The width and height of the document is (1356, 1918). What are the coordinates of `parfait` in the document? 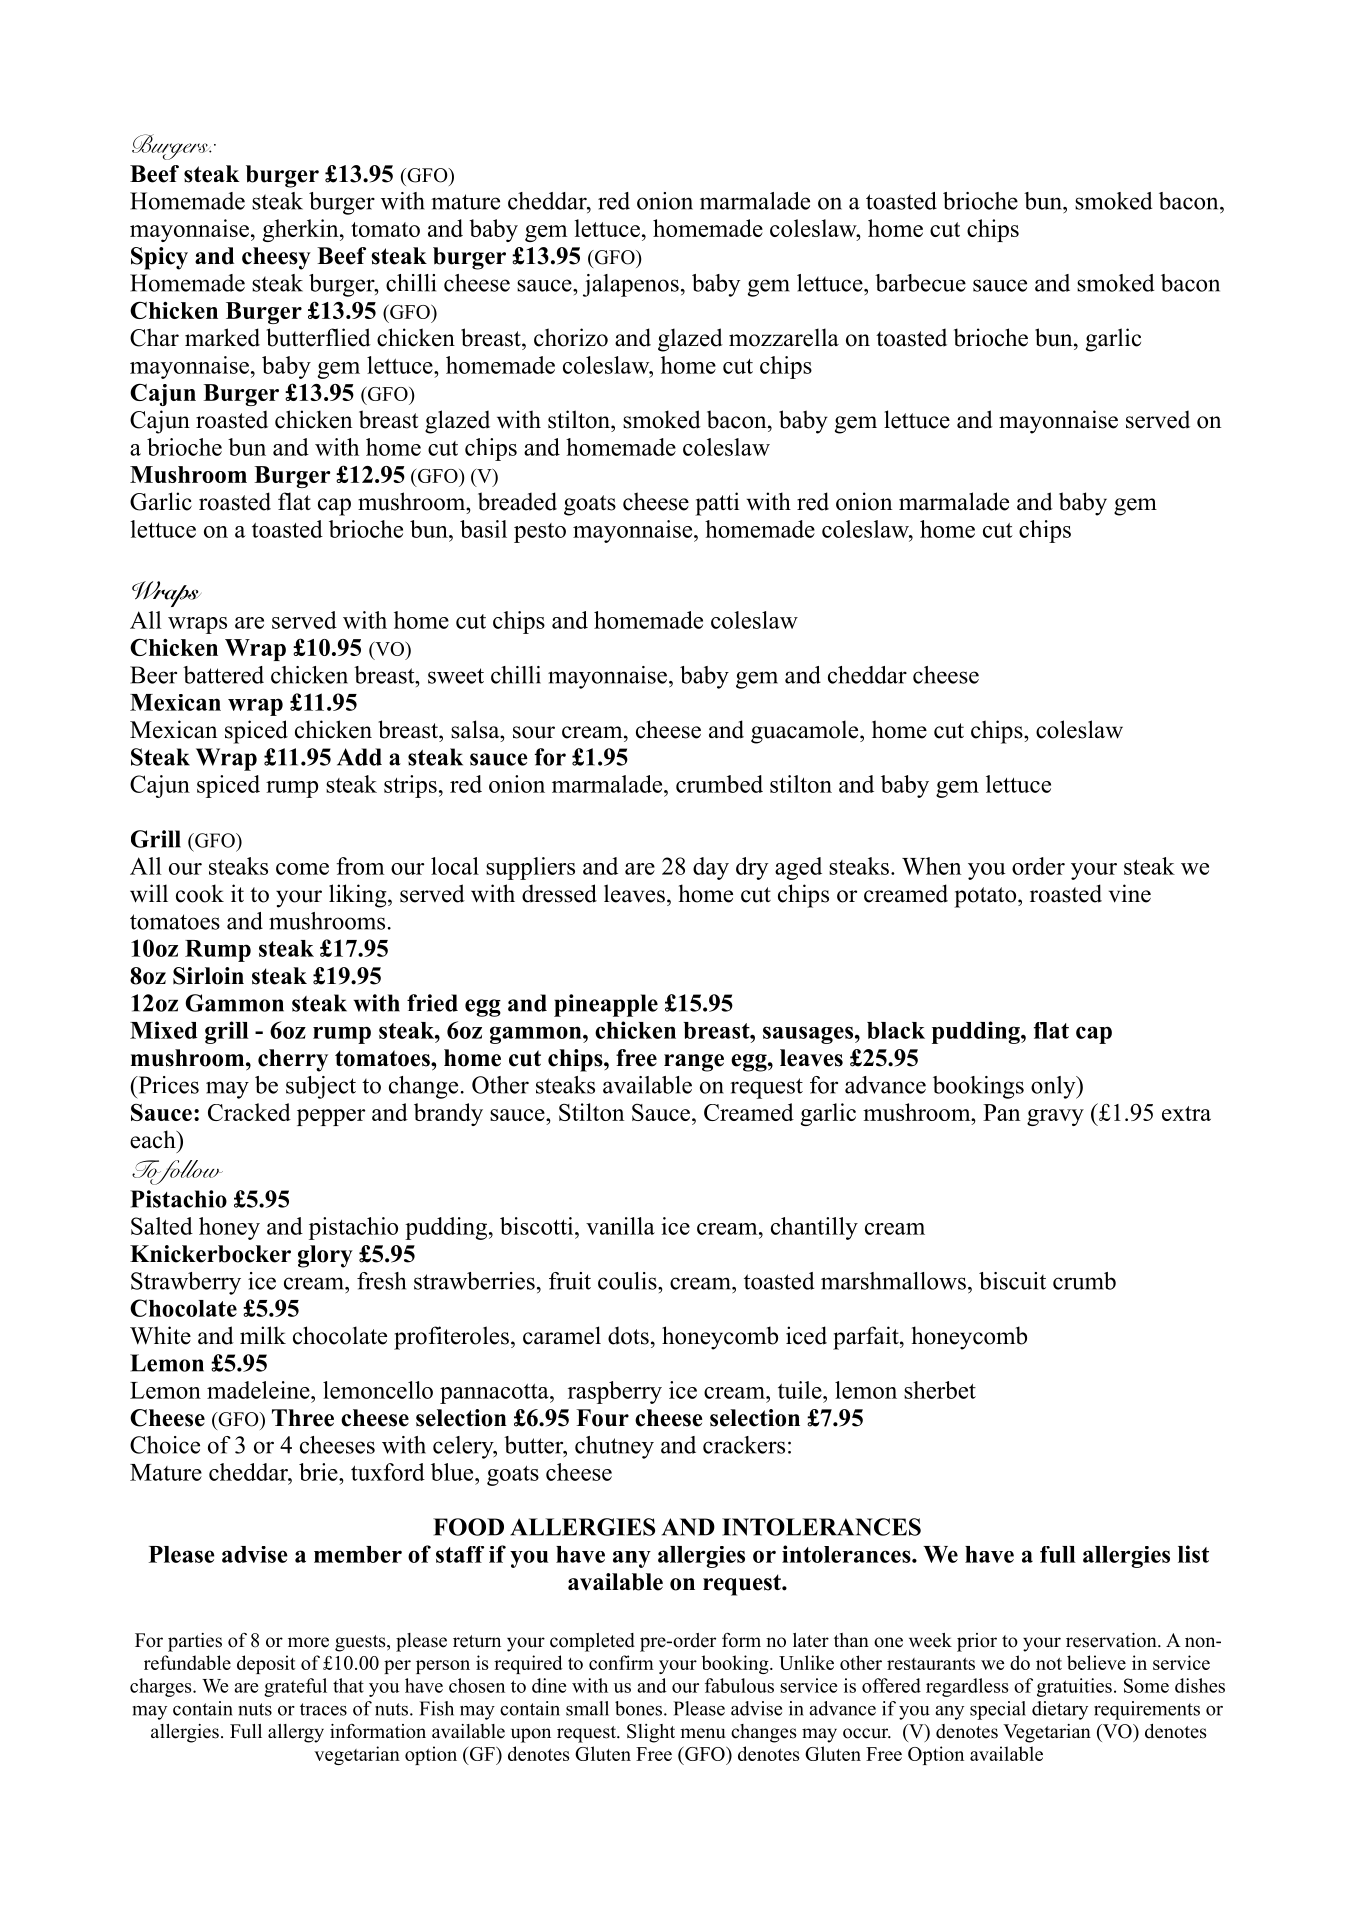 It's located at (867, 1338).
